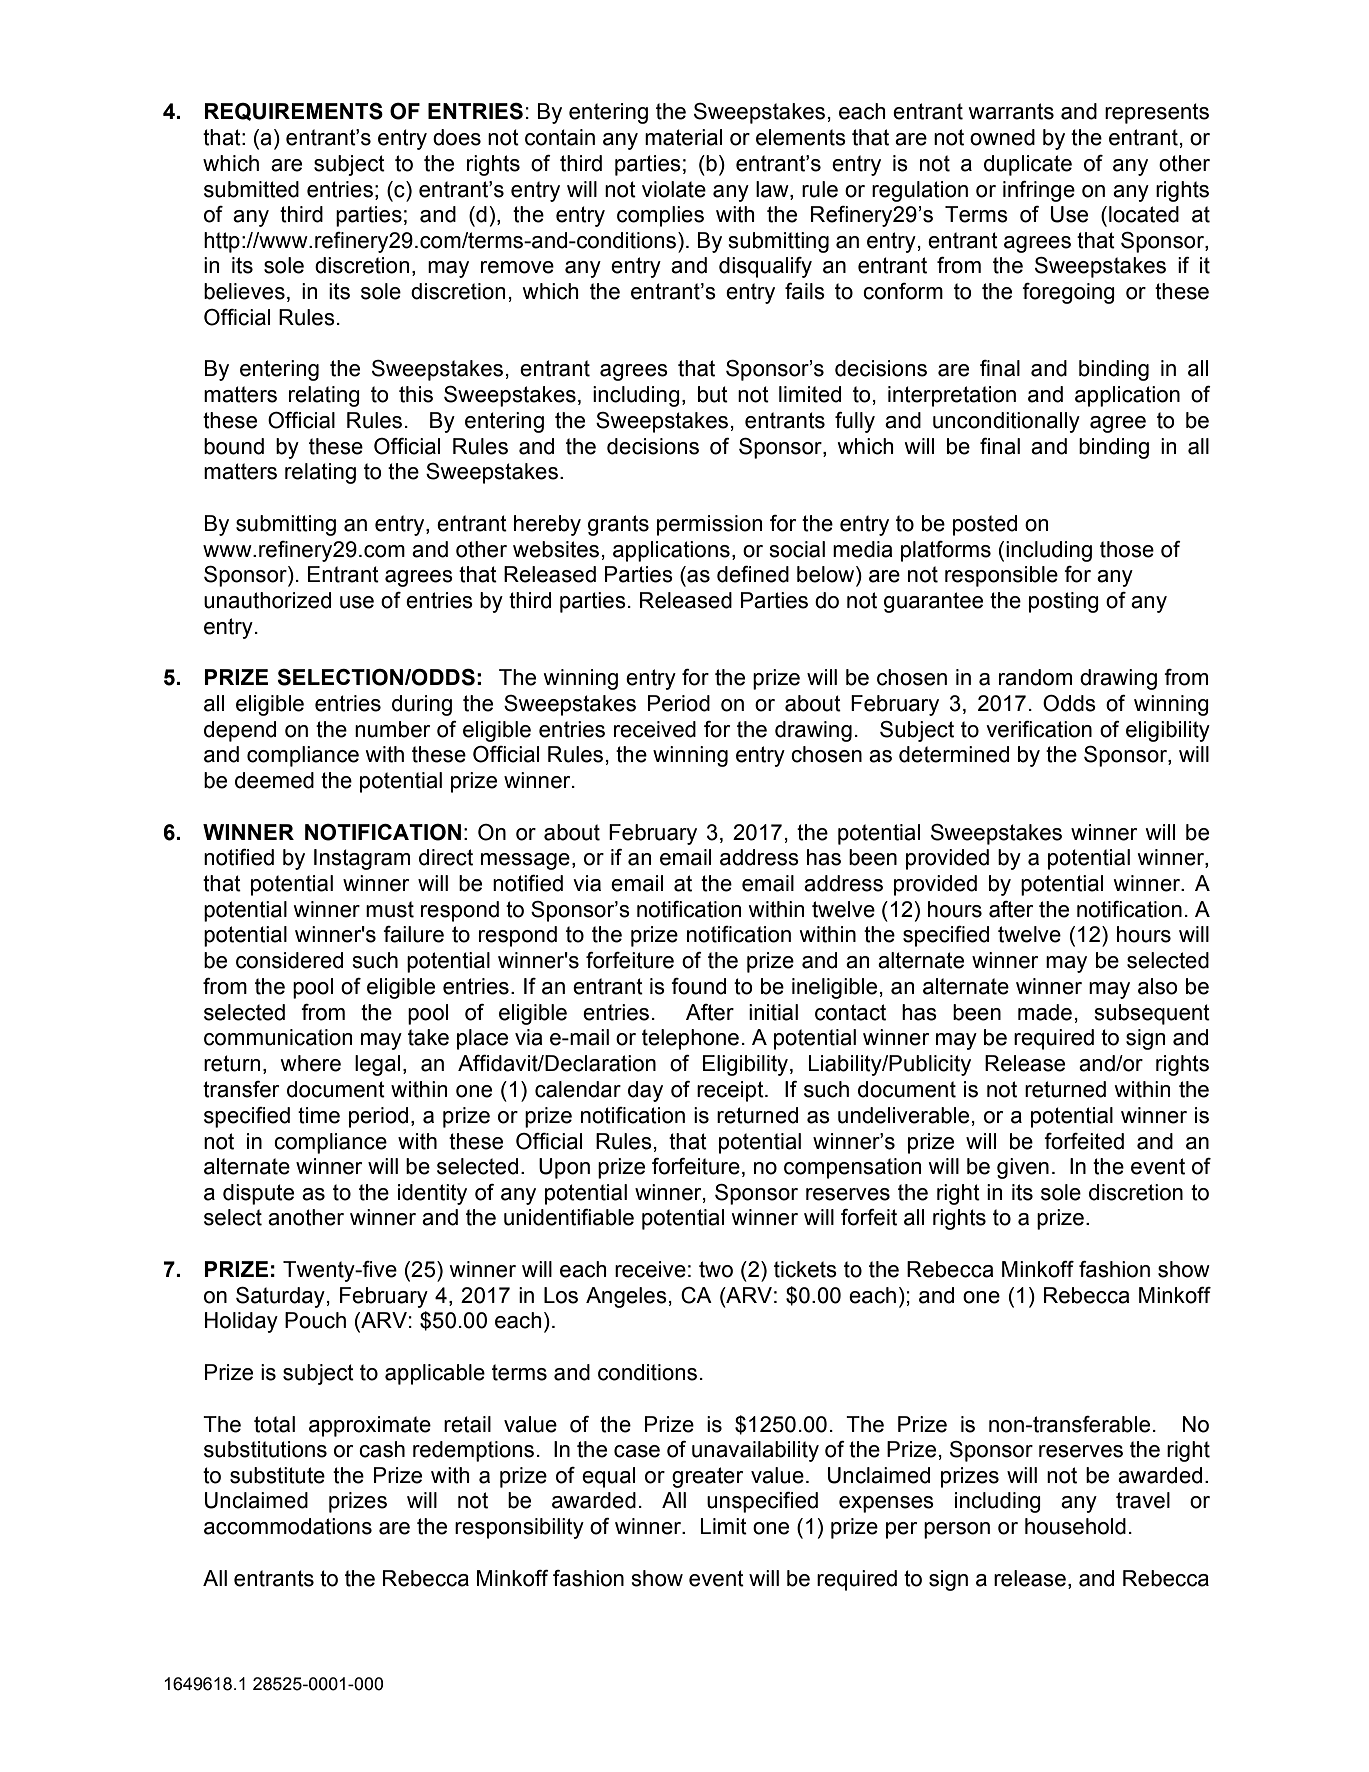  What do you see at coordinates (1028, 165) in the document?
I see `duplicate` at bounding box center [1028, 165].
